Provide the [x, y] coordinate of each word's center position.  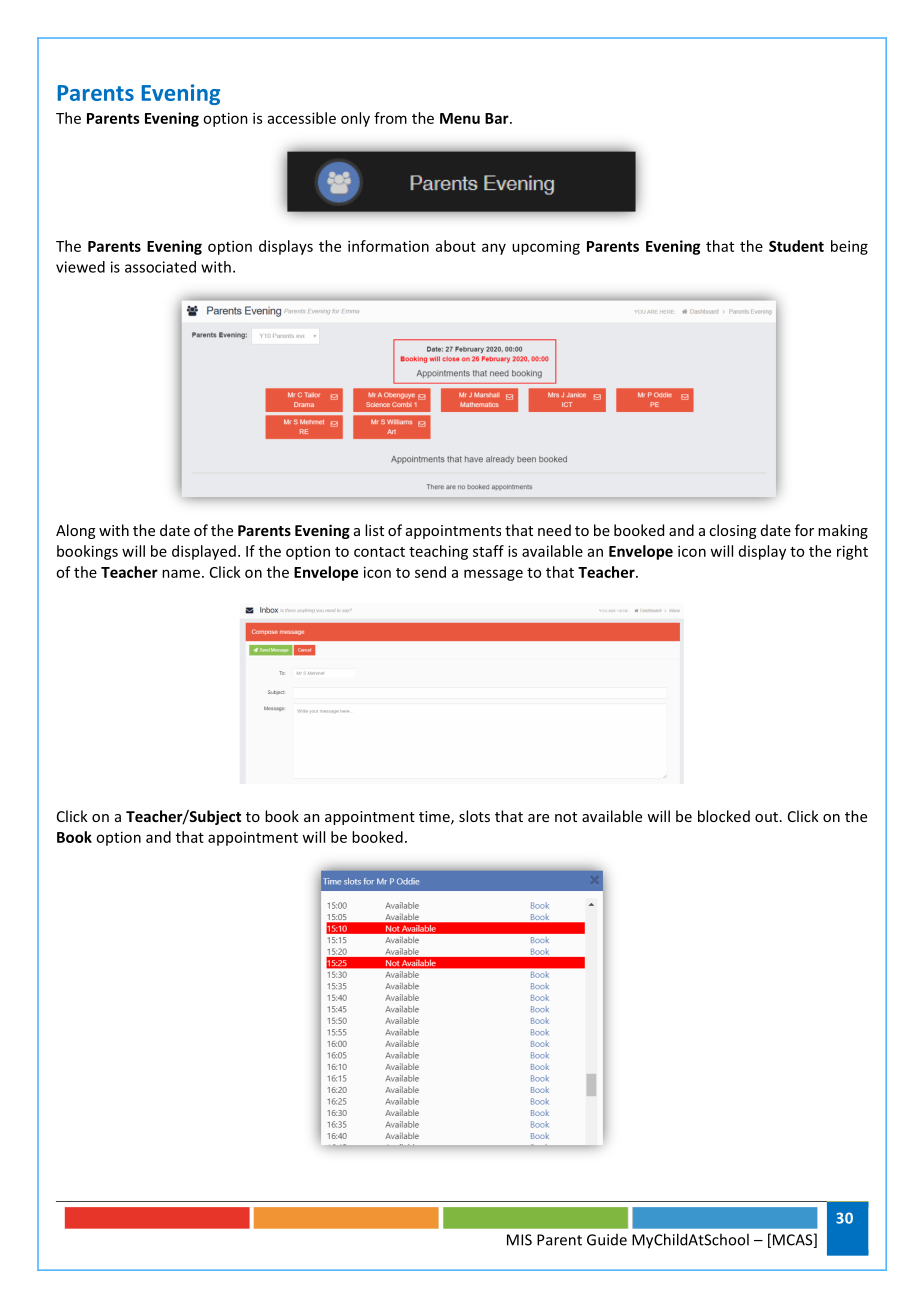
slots [474, 816]
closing [732, 531]
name [181, 573]
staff [488, 551]
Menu [460, 118]
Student [796, 246]
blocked [724, 816]
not [566, 817]
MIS [519, 1240]
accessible [302, 118]
